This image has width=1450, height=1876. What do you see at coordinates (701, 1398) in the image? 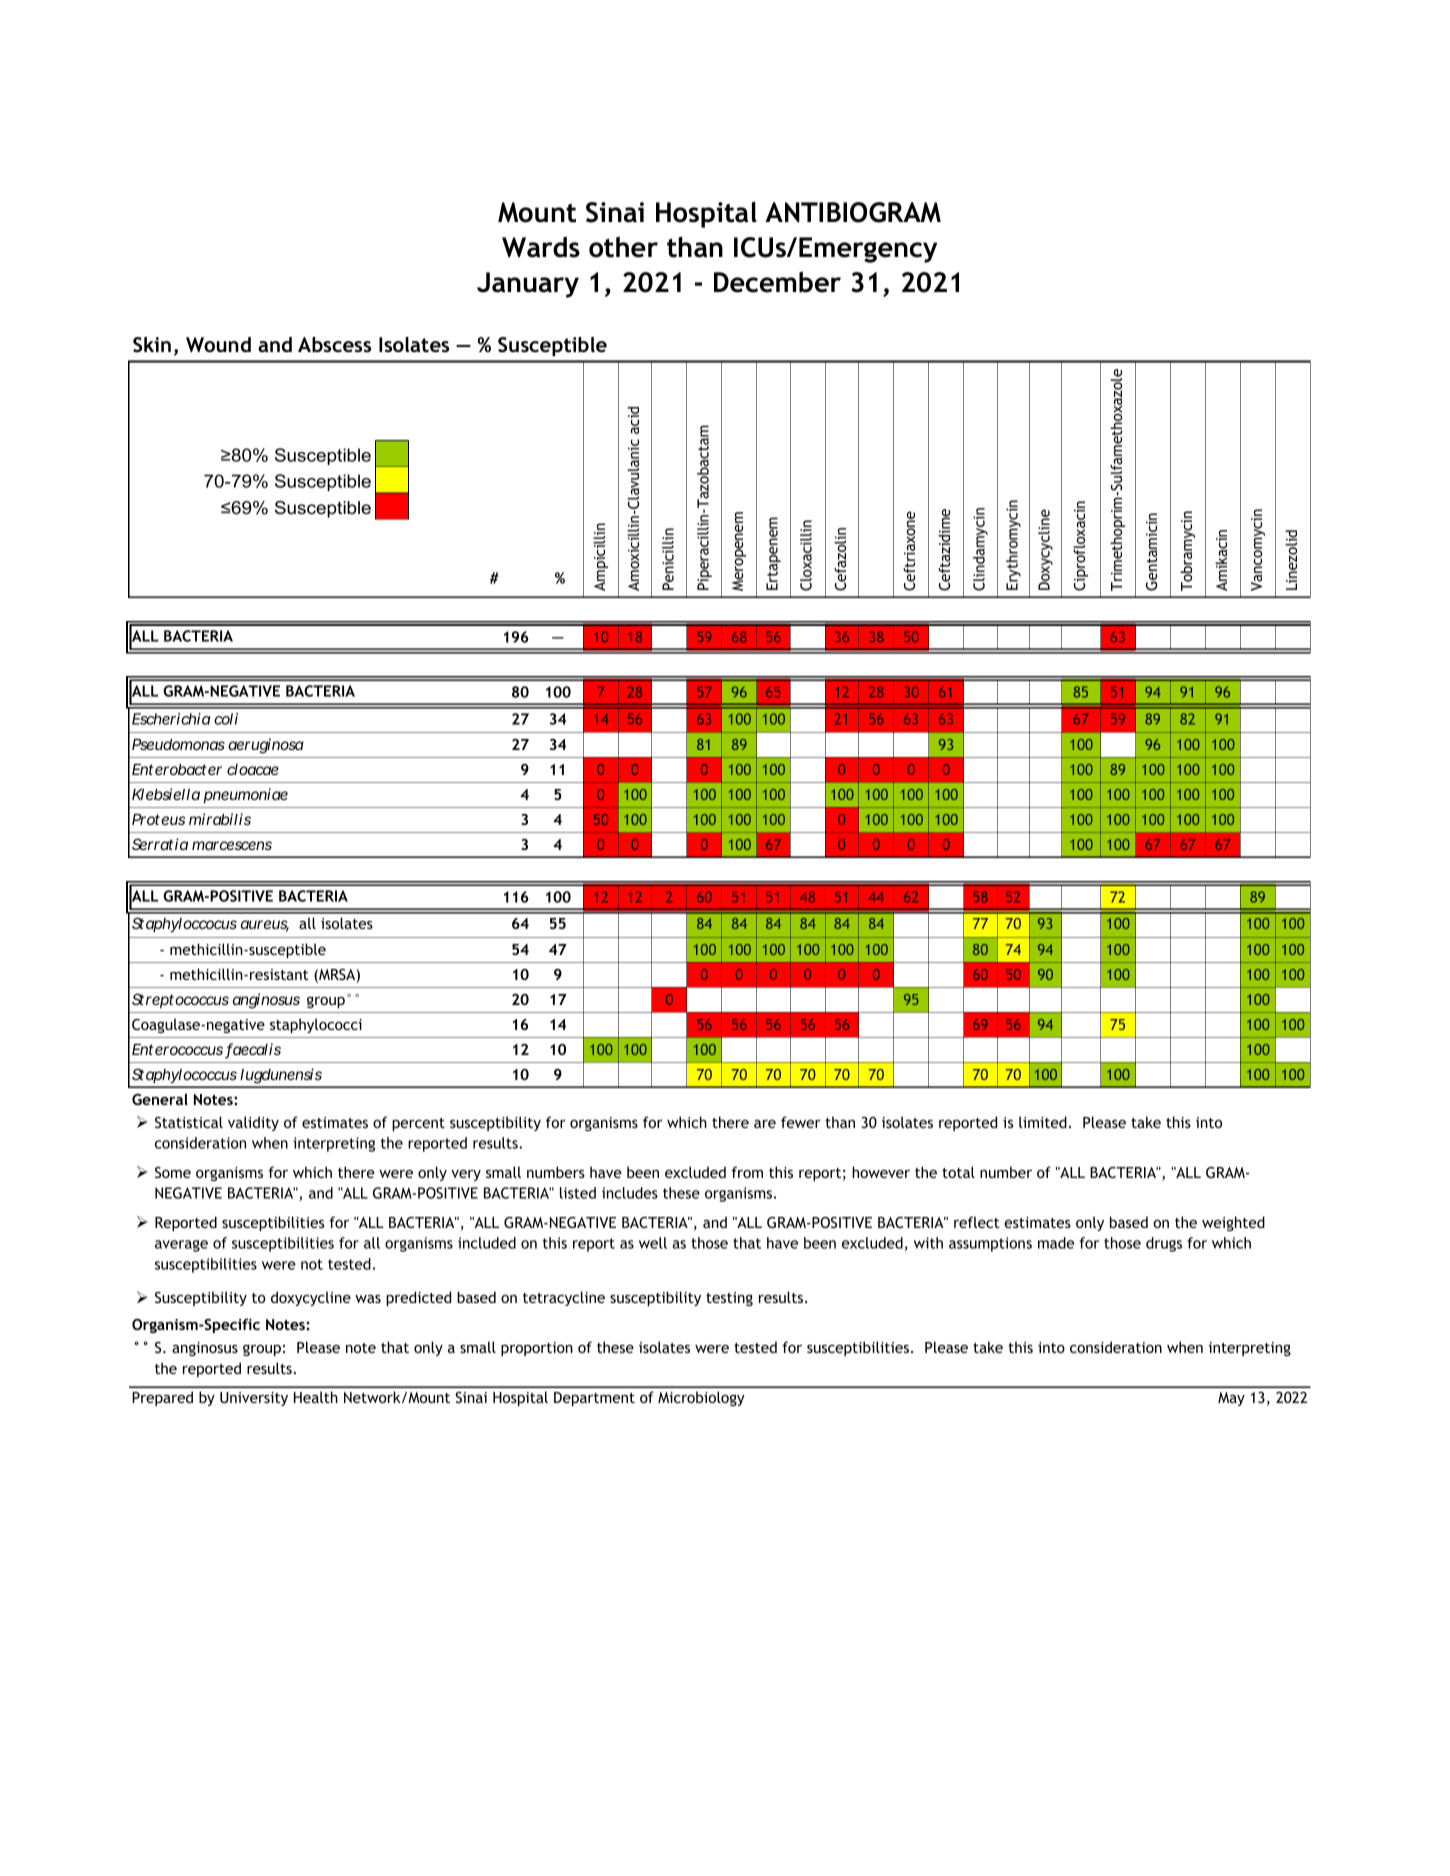
I see `Microbiology` at bounding box center [701, 1398].
